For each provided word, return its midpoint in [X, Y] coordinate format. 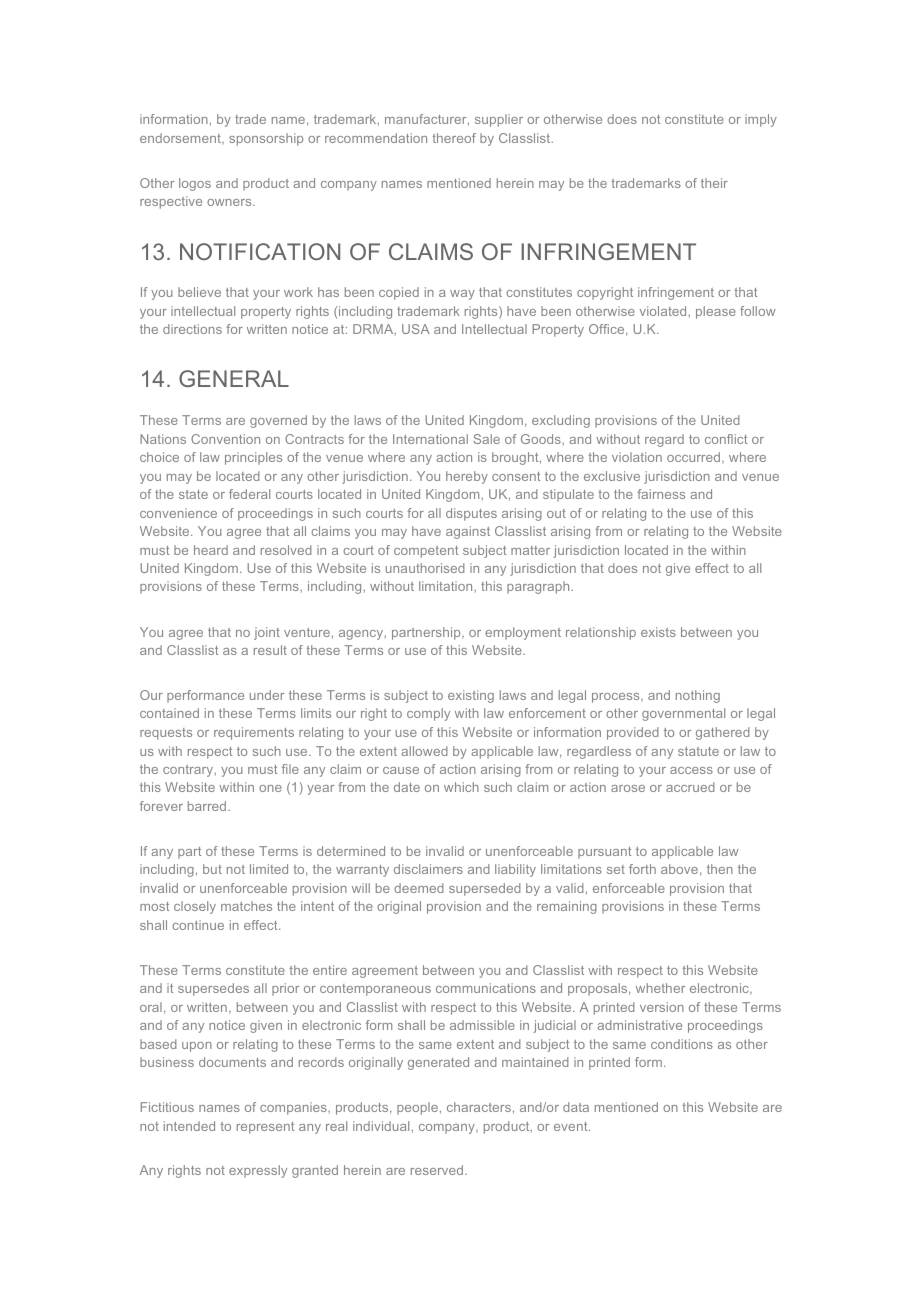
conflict [726, 439]
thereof [454, 138]
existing [471, 696]
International [430, 439]
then [720, 869]
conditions [682, 1044]
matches [246, 906]
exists [658, 632]
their [714, 183]
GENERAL [234, 378]
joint [267, 633]
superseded [485, 889]
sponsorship [266, 139]
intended [189, 1126]
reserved [438, 1170]
